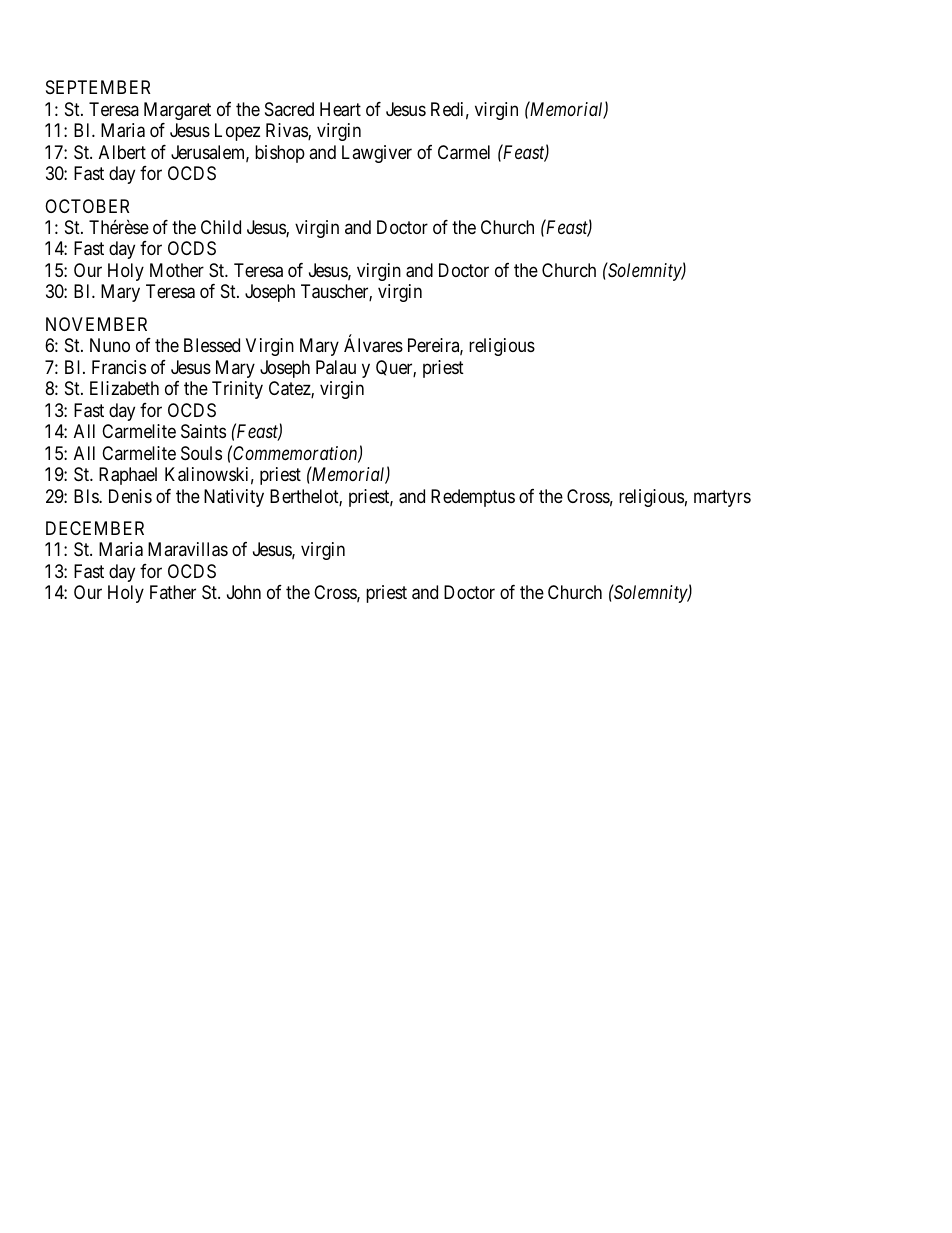  What do you see at coordinates (244, 592) in the screenshot?
I see `John` at bounding box center [244, 592].
